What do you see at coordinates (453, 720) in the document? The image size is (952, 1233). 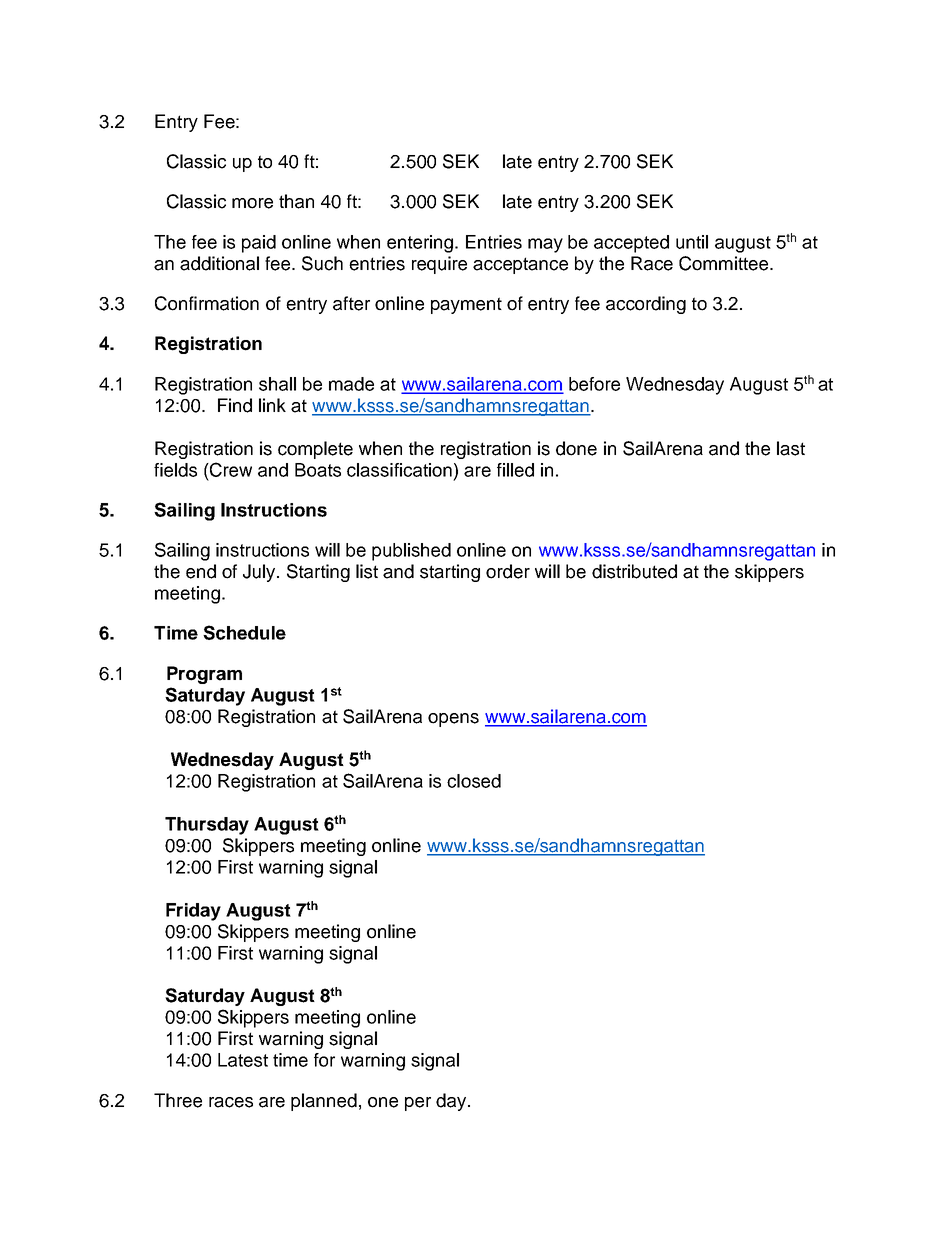 I see `opens` at bounding box center [453, 720].
